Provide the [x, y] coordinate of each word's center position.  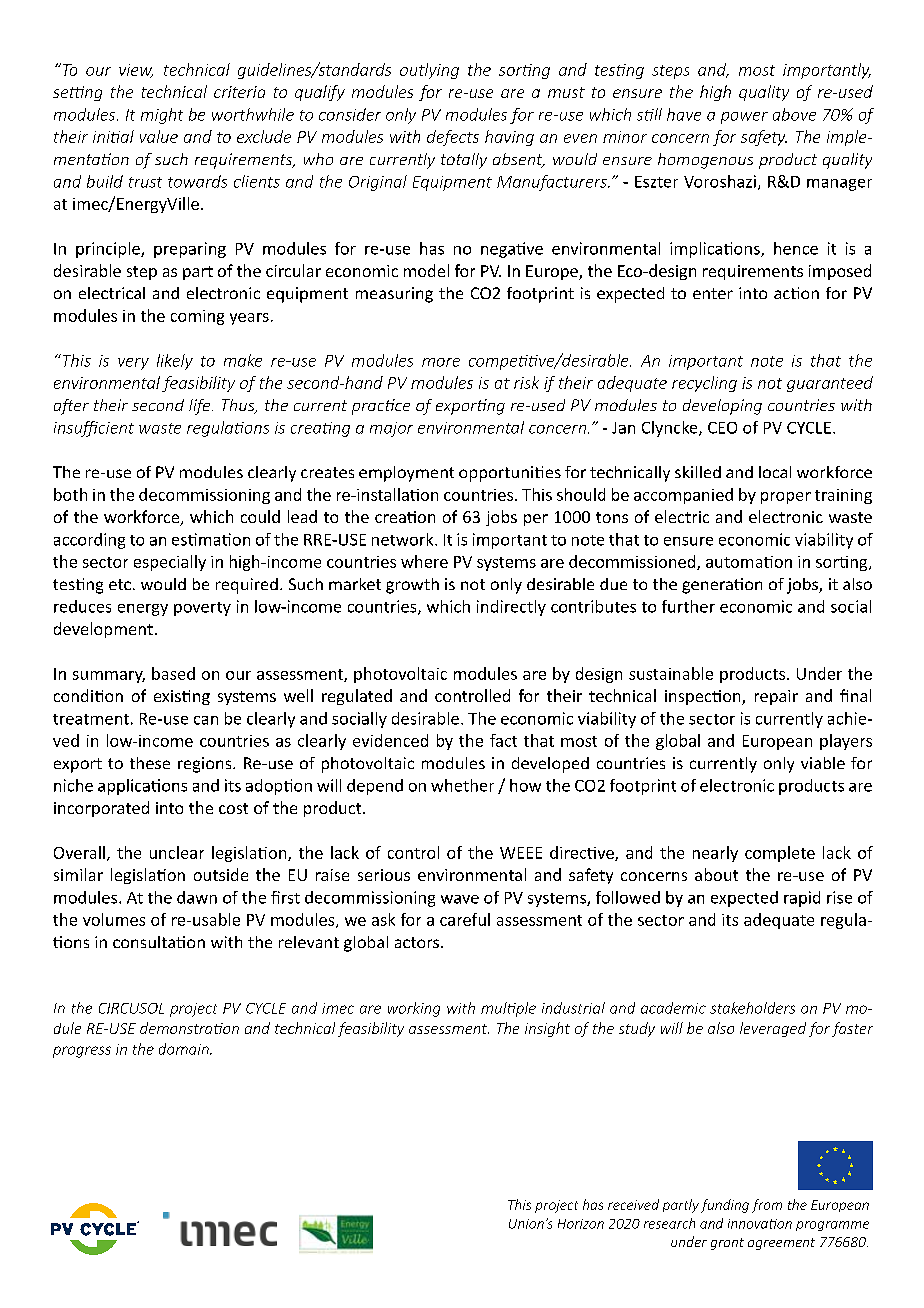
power [744, 118]
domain [185, 1049]
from [767, 1206]
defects [453, 138]
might [162, 116]
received [633, 1204]
